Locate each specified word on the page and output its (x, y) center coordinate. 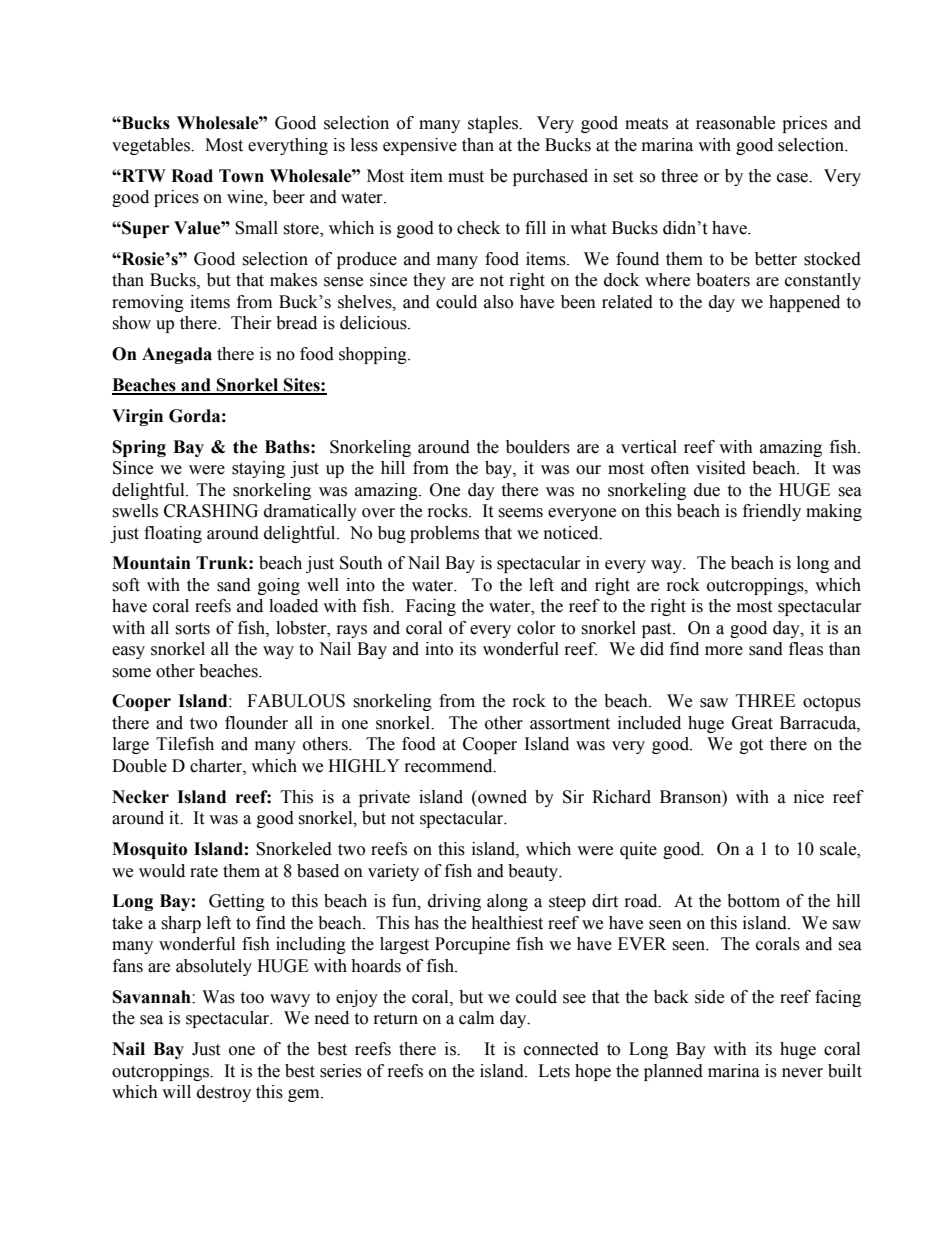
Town (241, 176)
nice (809, 797)
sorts (192, 629)
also (498, 302)
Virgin (137, 417)
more (724, 651)
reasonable (735, 123)
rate (204, 872)
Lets (554, 1071)
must (466, 177)
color (536, 628)
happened (804, 303)
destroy (224, 1093)
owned (501, 797)
